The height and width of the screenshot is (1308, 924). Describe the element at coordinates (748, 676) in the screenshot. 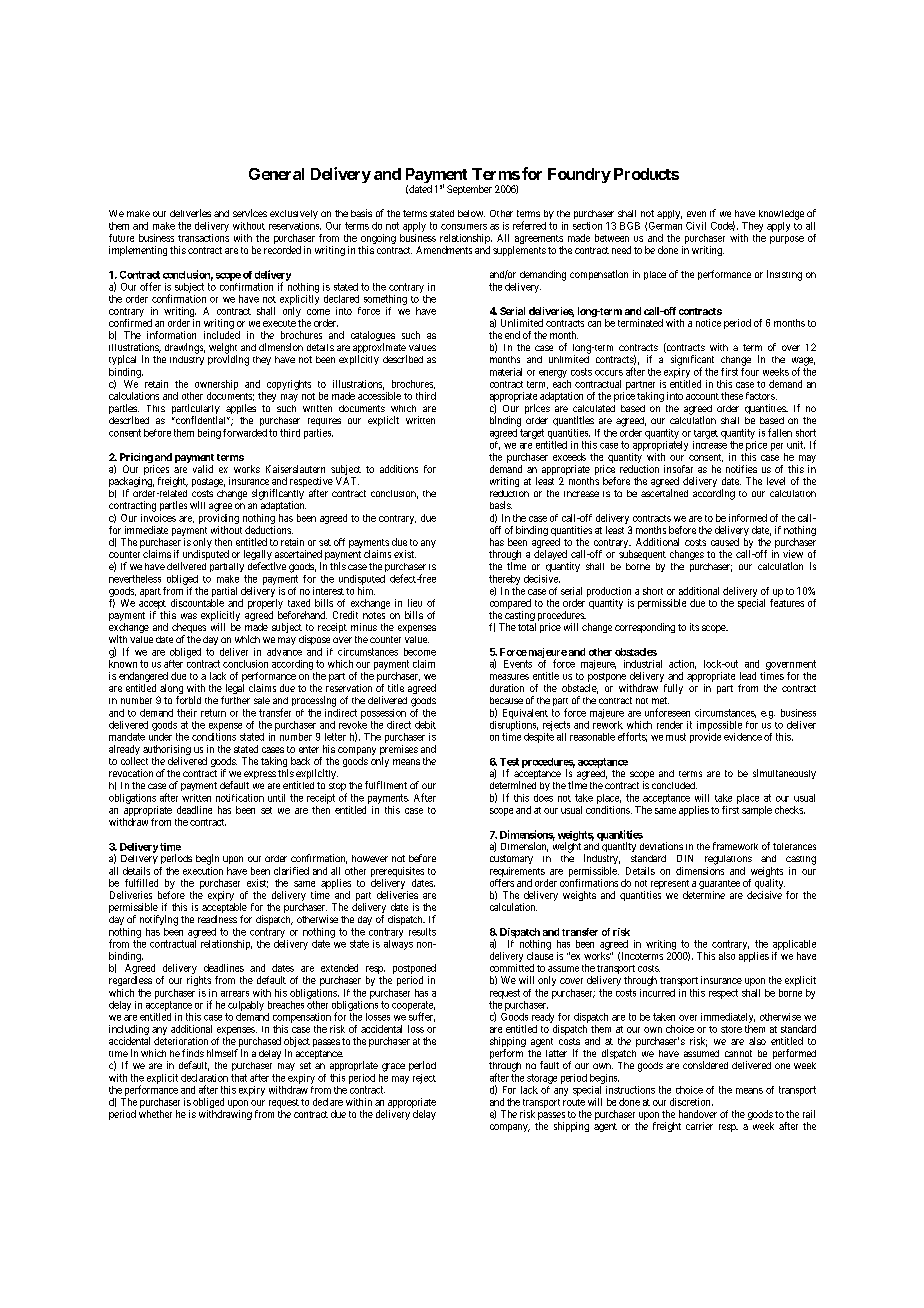

I see `lead` at that location.
